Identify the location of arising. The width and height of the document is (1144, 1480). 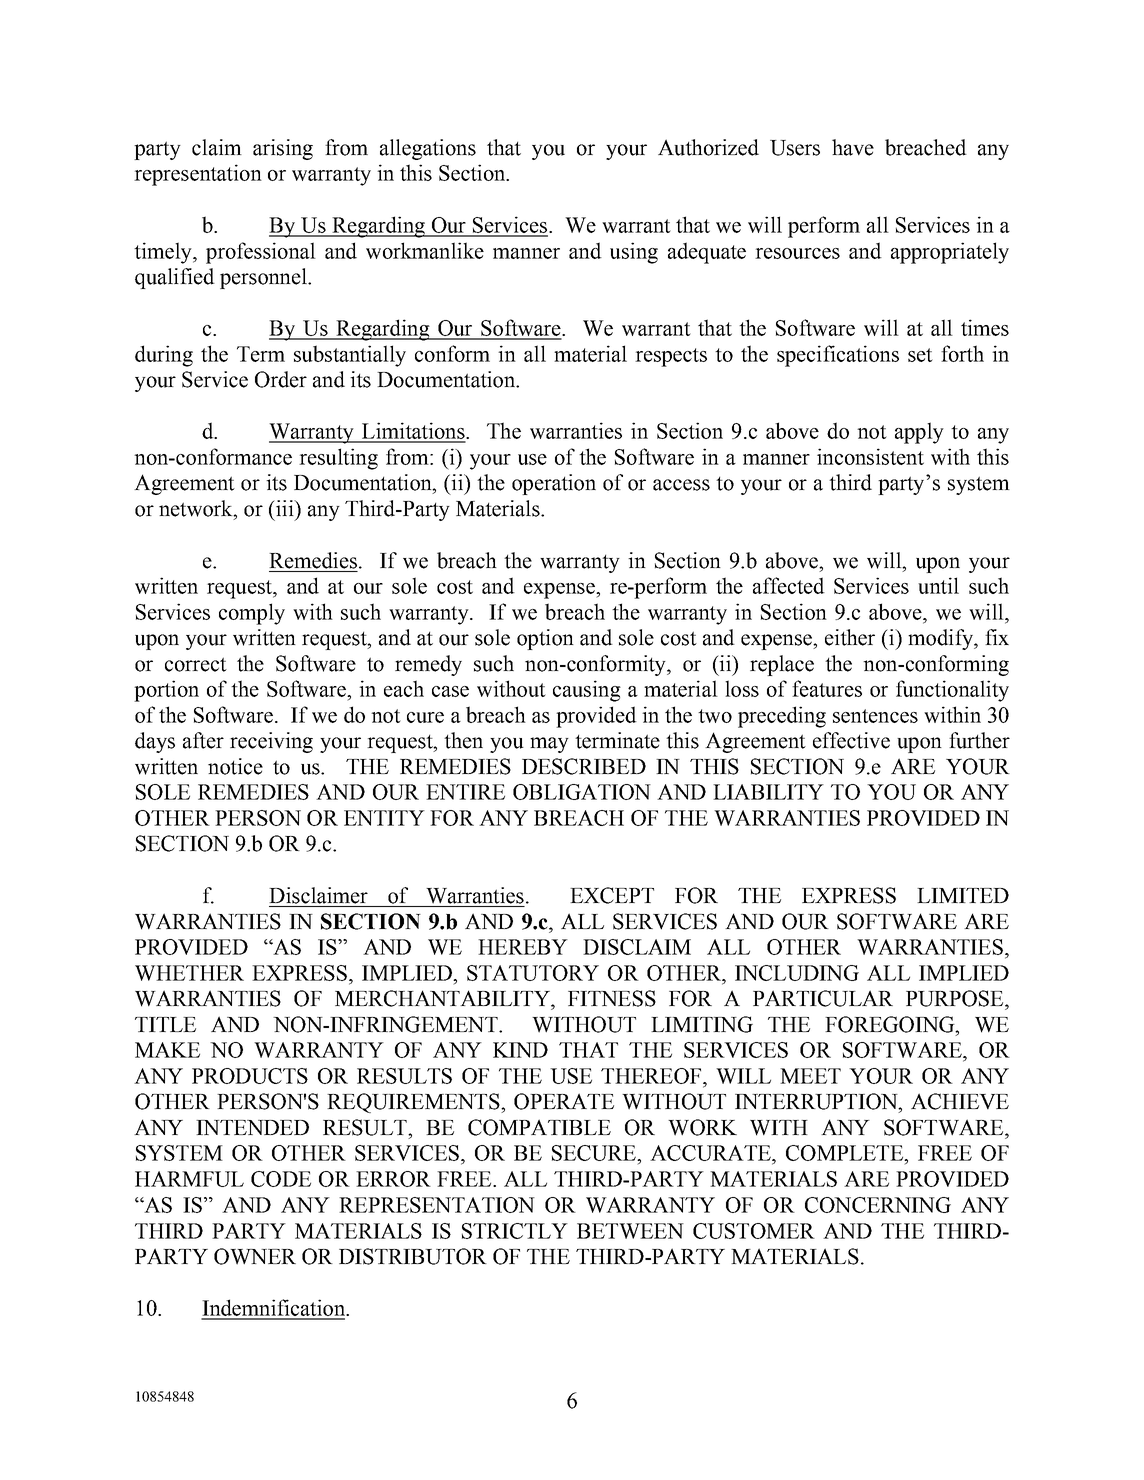
(283, 149).
